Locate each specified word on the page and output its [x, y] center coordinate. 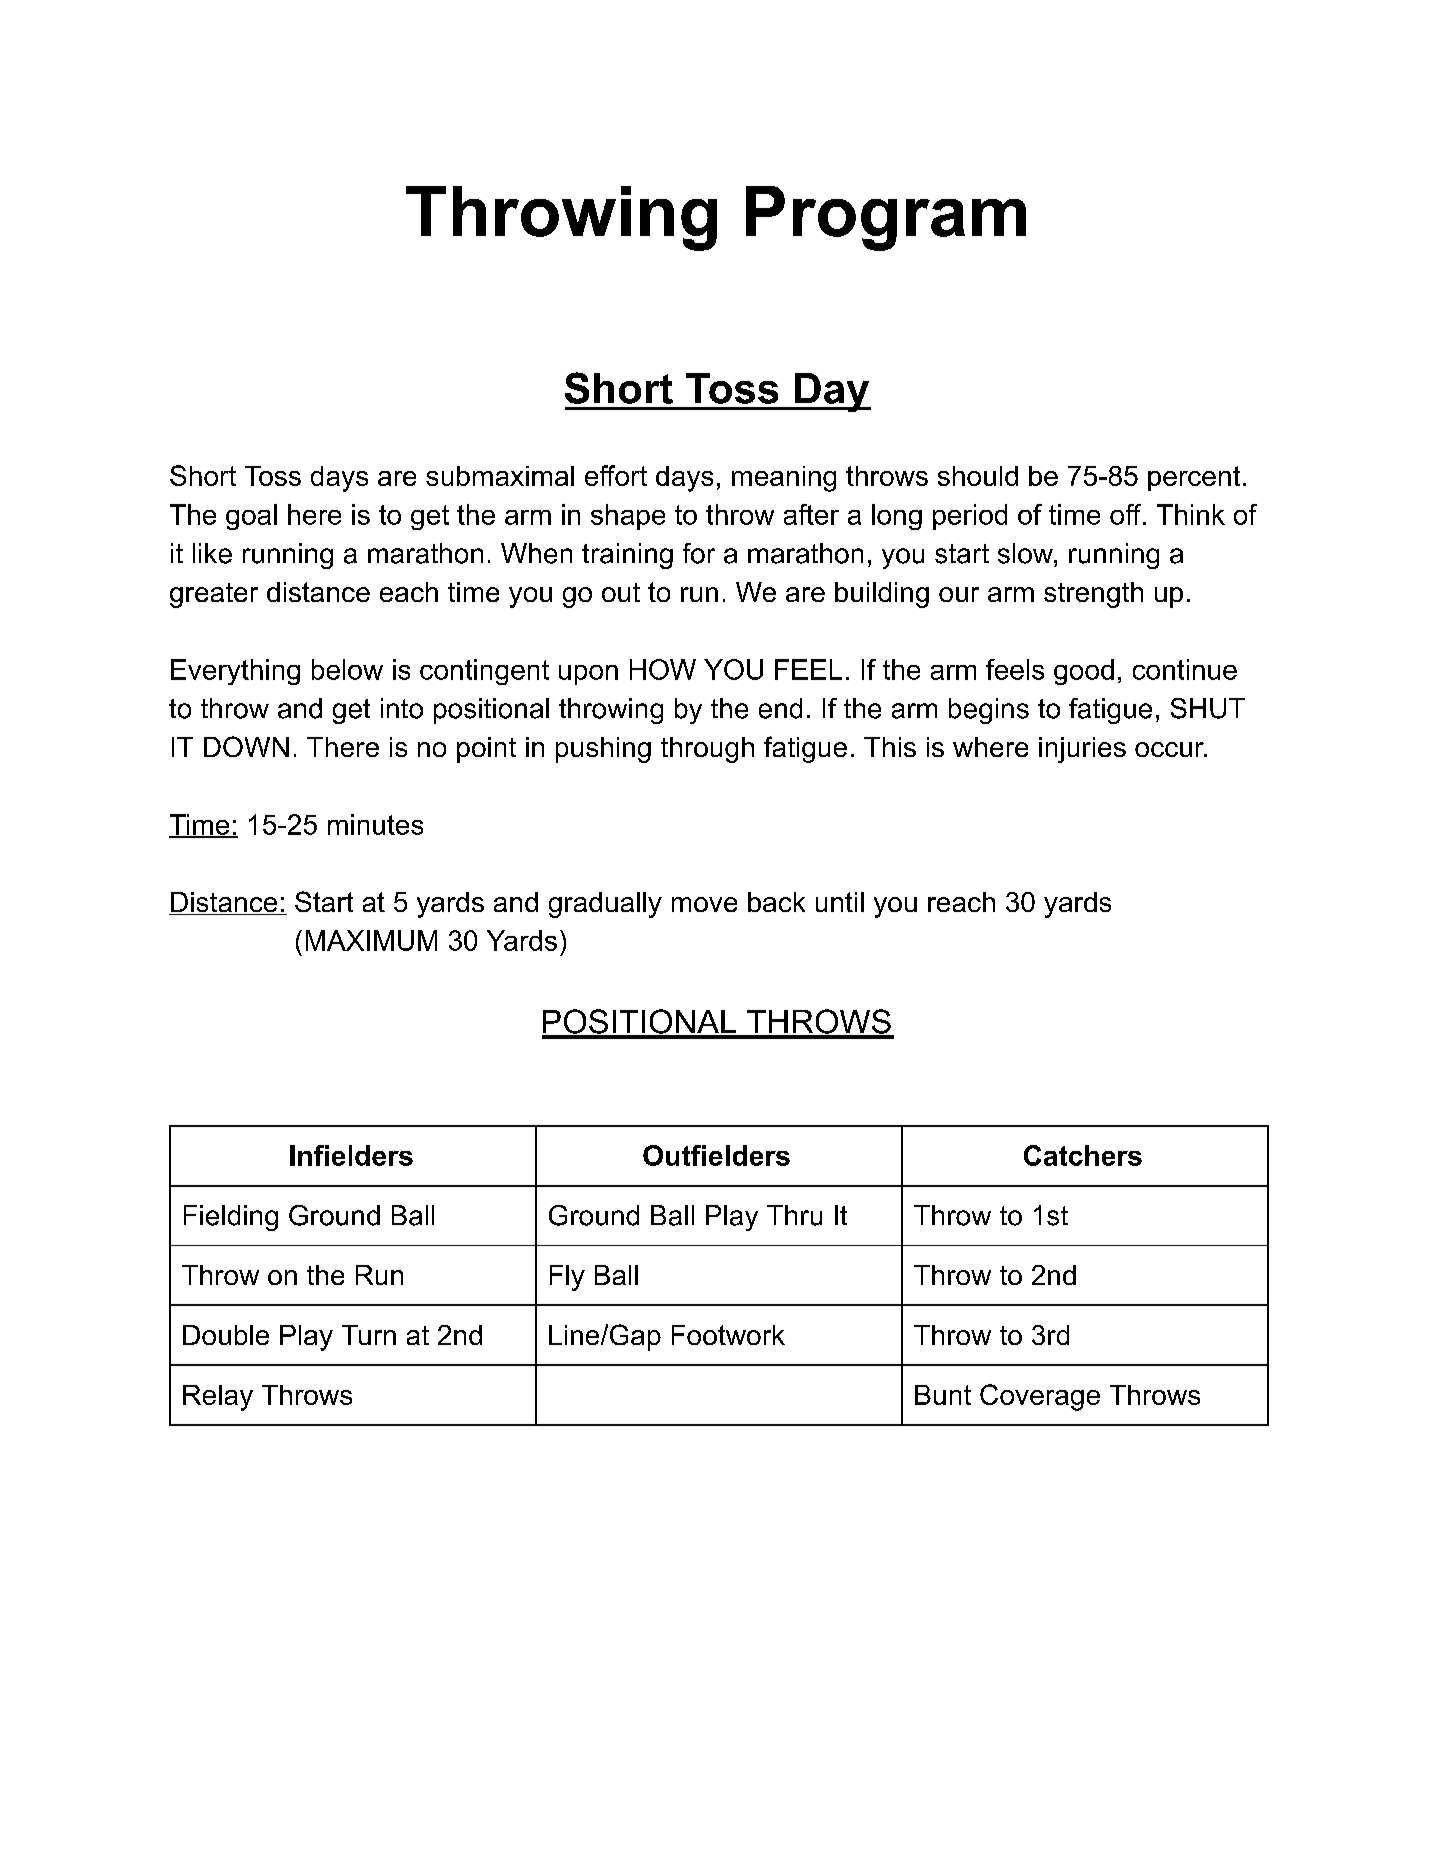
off [1127, 514]
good [1084, 672]
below [347, 669]
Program [886, 218]
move [704, 904]
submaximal [500, 476]
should [978, 476]
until [840, 902]
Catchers [1083, 1155]
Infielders [351, 1155]
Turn [369, 1335]
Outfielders [716, 1155]
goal [251, 517]
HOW [663, 669]
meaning [784, 479]
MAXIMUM [371, 940]
